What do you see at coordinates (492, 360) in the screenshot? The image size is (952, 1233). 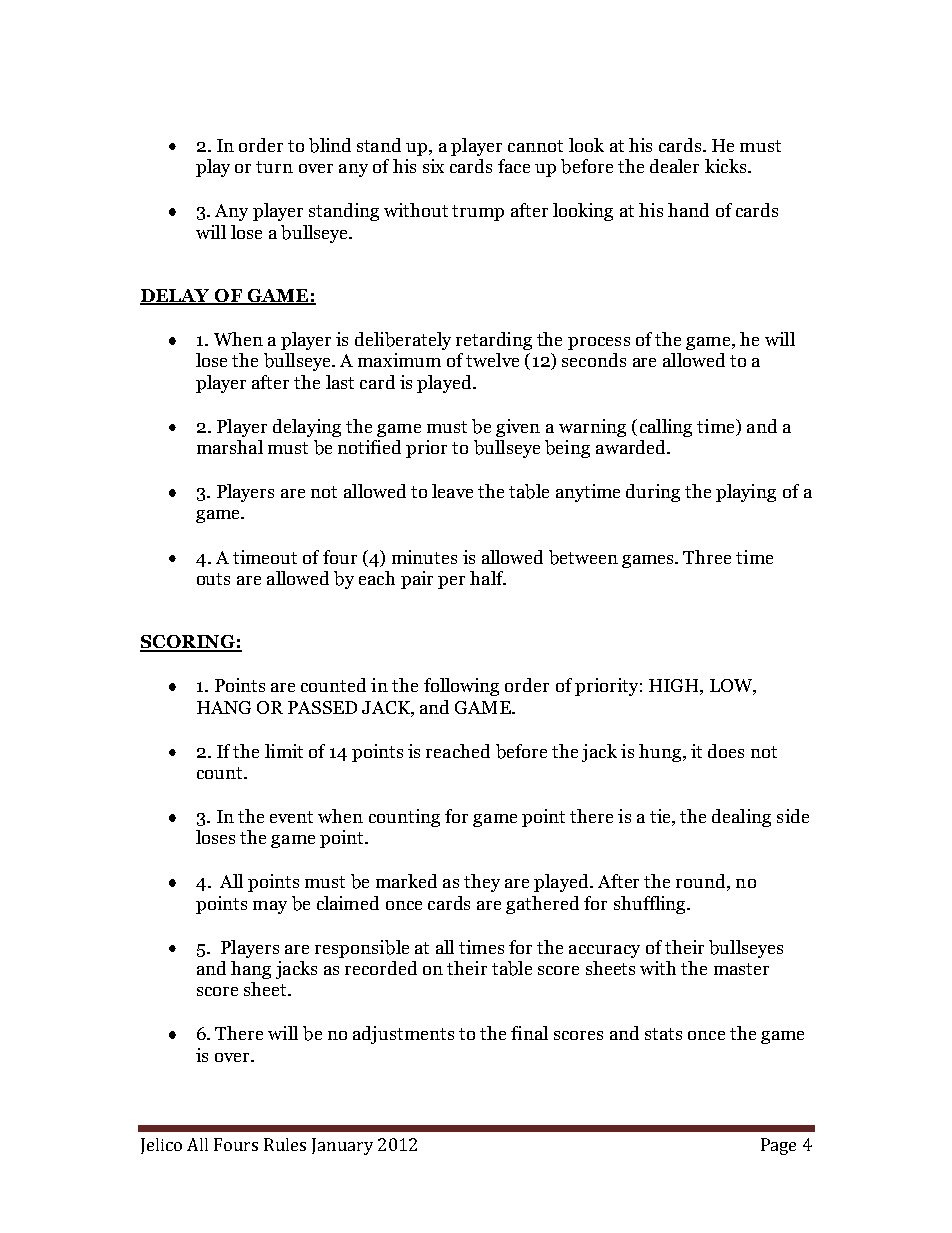 I see `twelve` at bounding box center [492, 360].
